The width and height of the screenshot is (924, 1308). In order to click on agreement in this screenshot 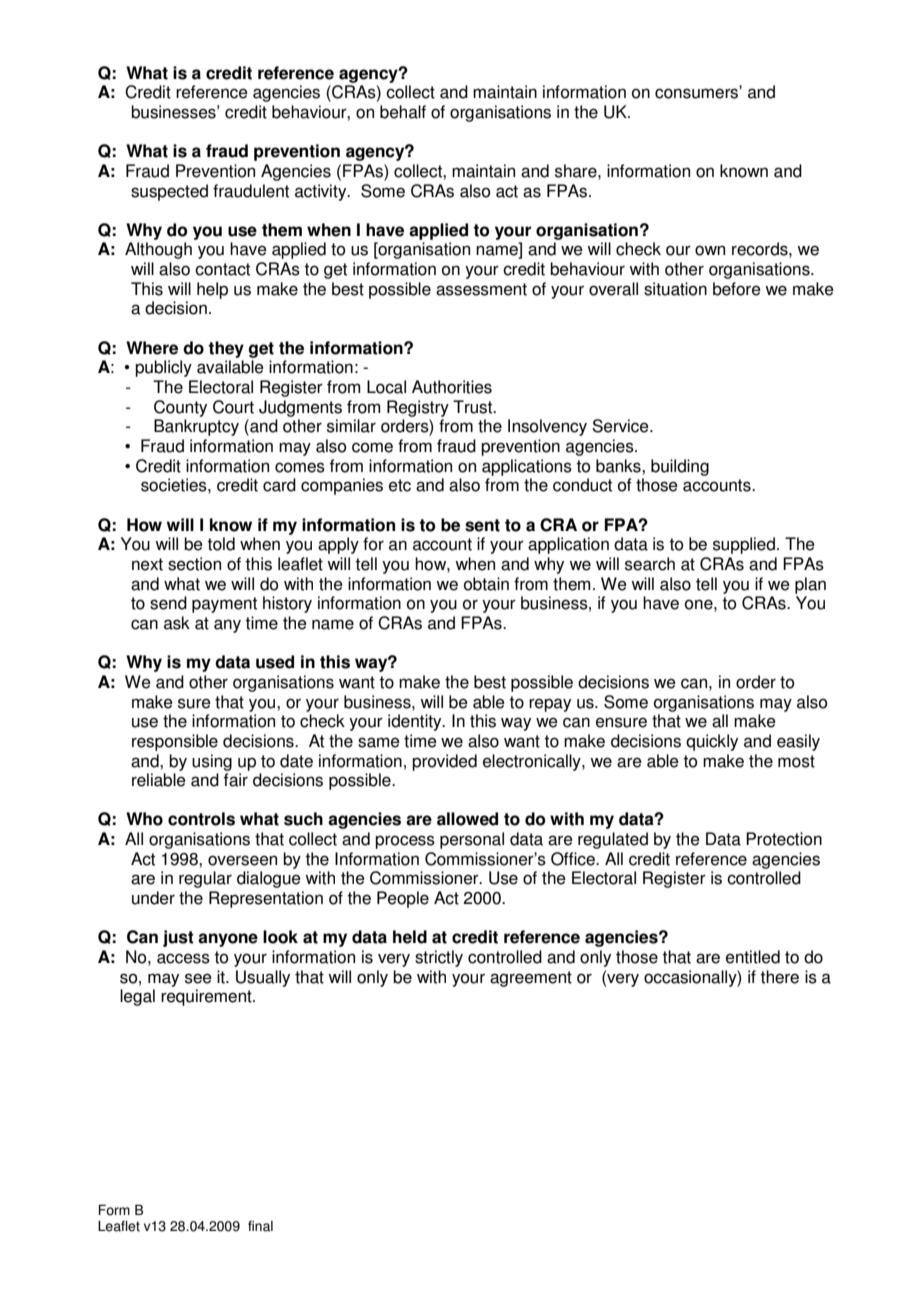, I will do `click(531, 979)`.
